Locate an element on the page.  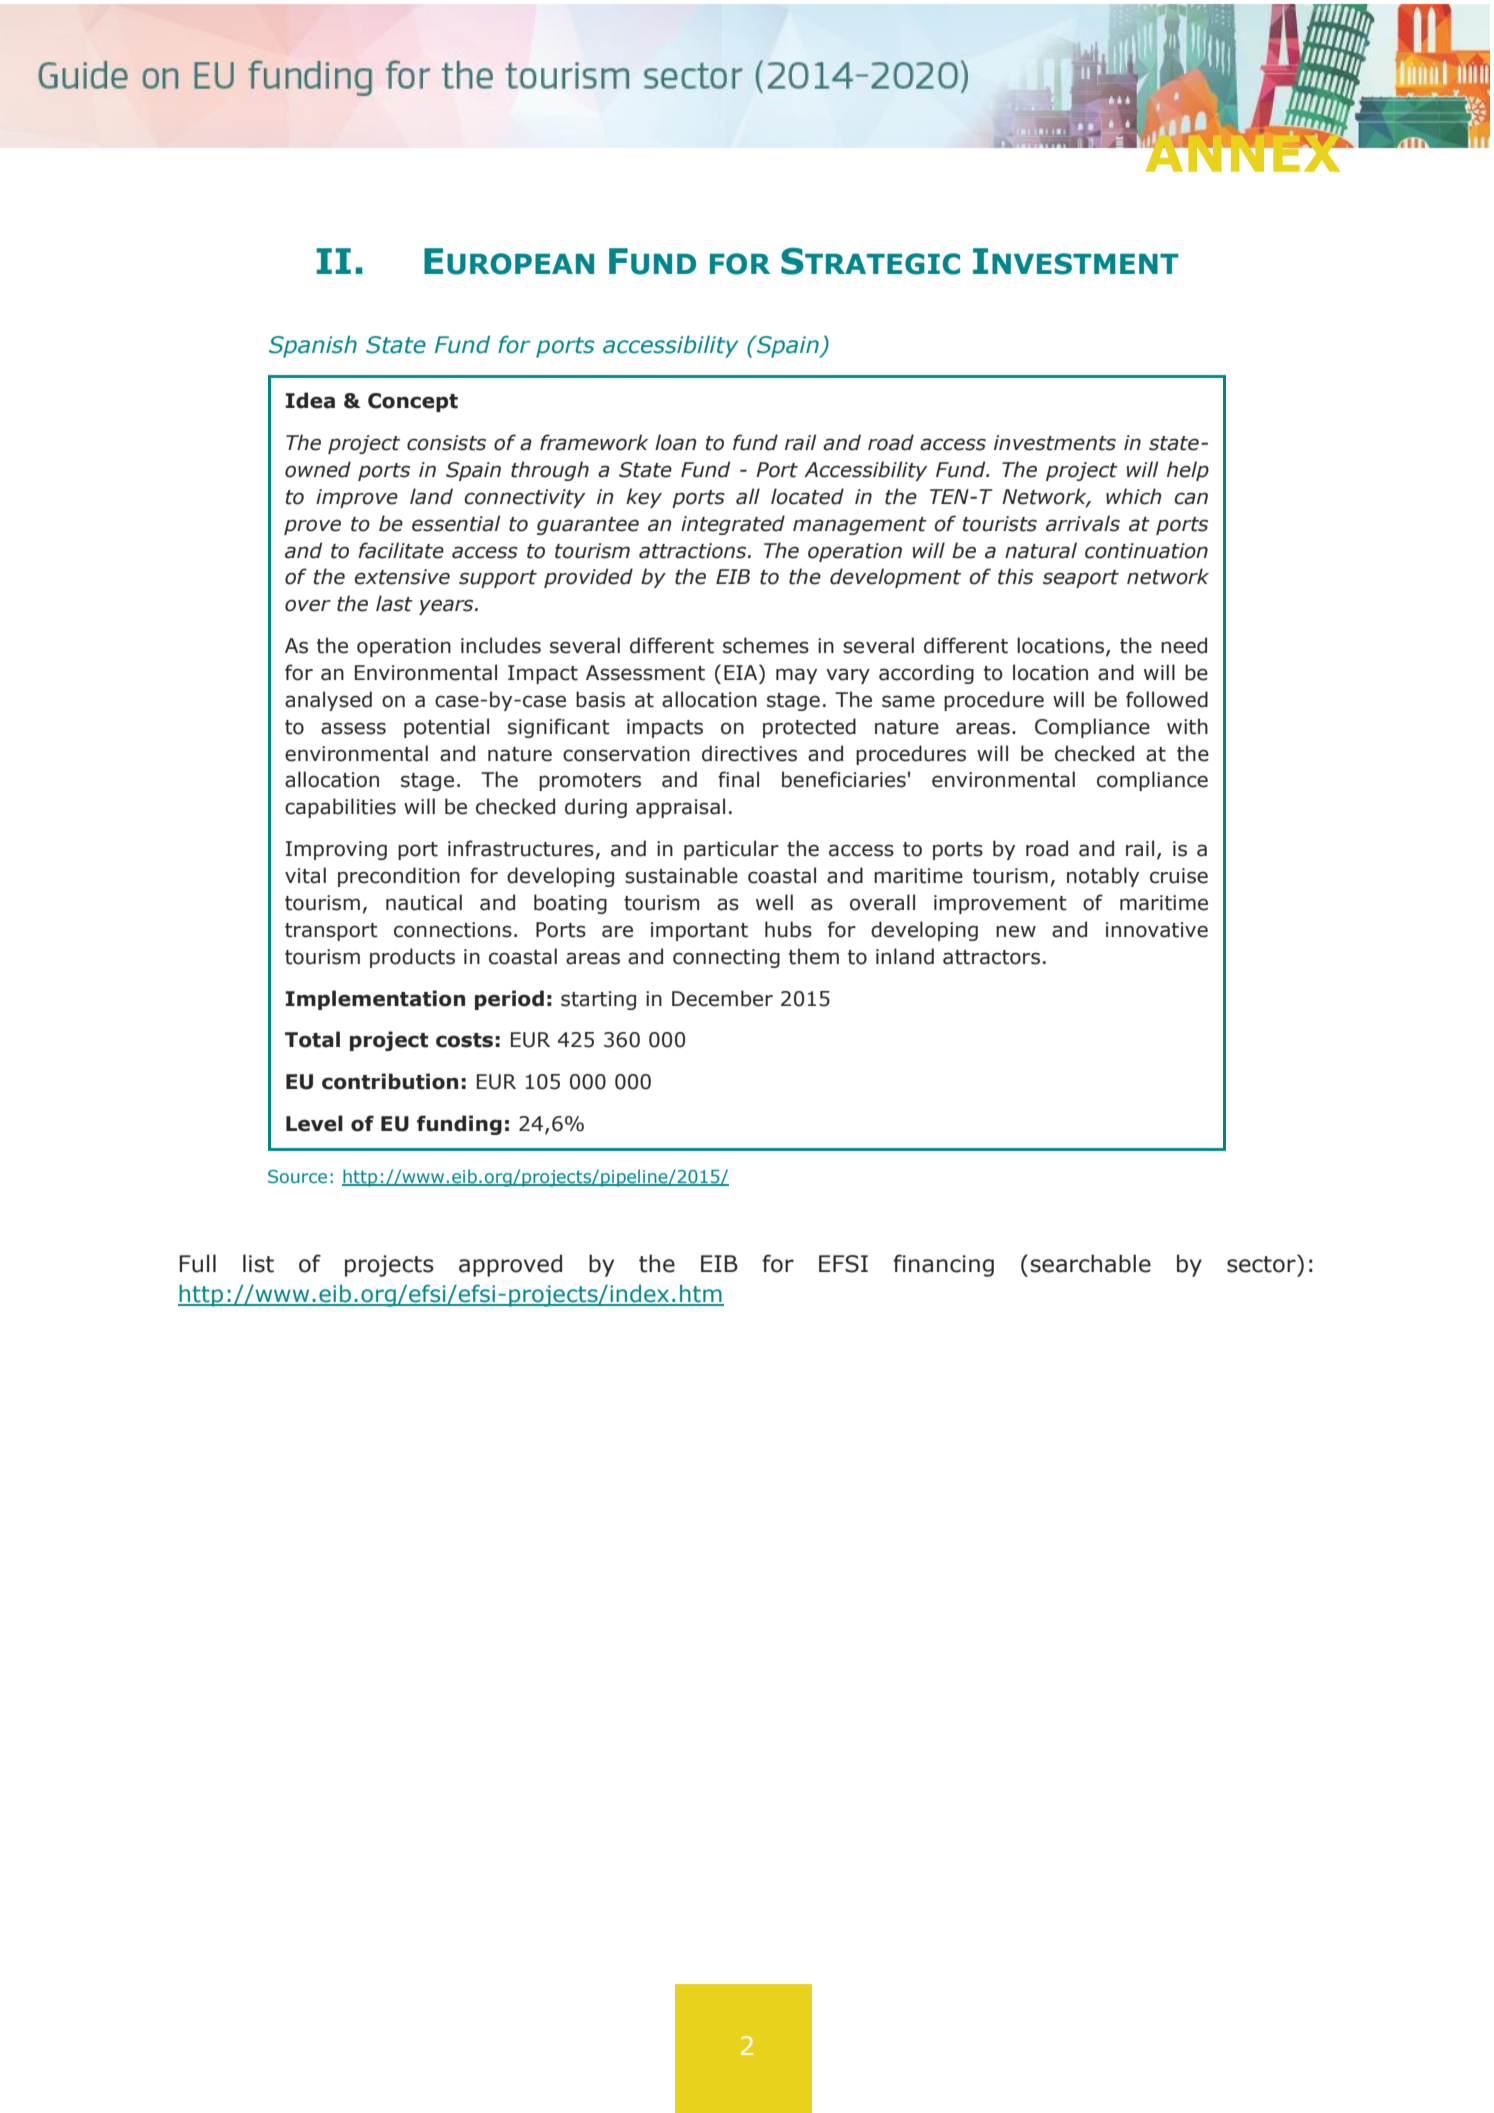
help is located at coordinates (1188, 471).
